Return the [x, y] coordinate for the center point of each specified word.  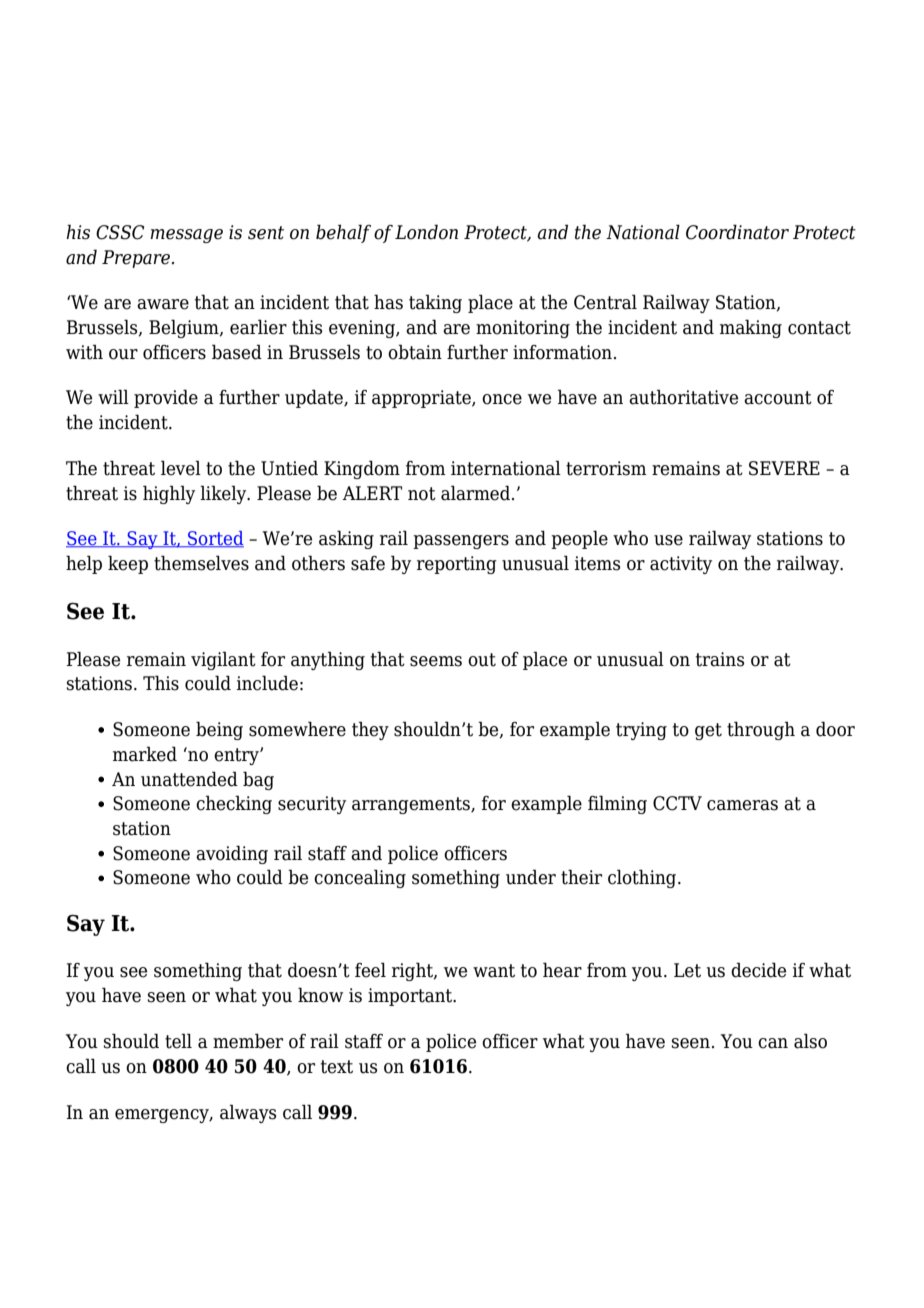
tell [178, 1041]
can [773, 1043]
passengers [461, 542]
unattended [189, 779]
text [337, 1067]
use [668, 540]
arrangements [412, 805]
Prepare [136, 259]
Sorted [215, 539]
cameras [742, 805]
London [426, 232]
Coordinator [737, 232]
